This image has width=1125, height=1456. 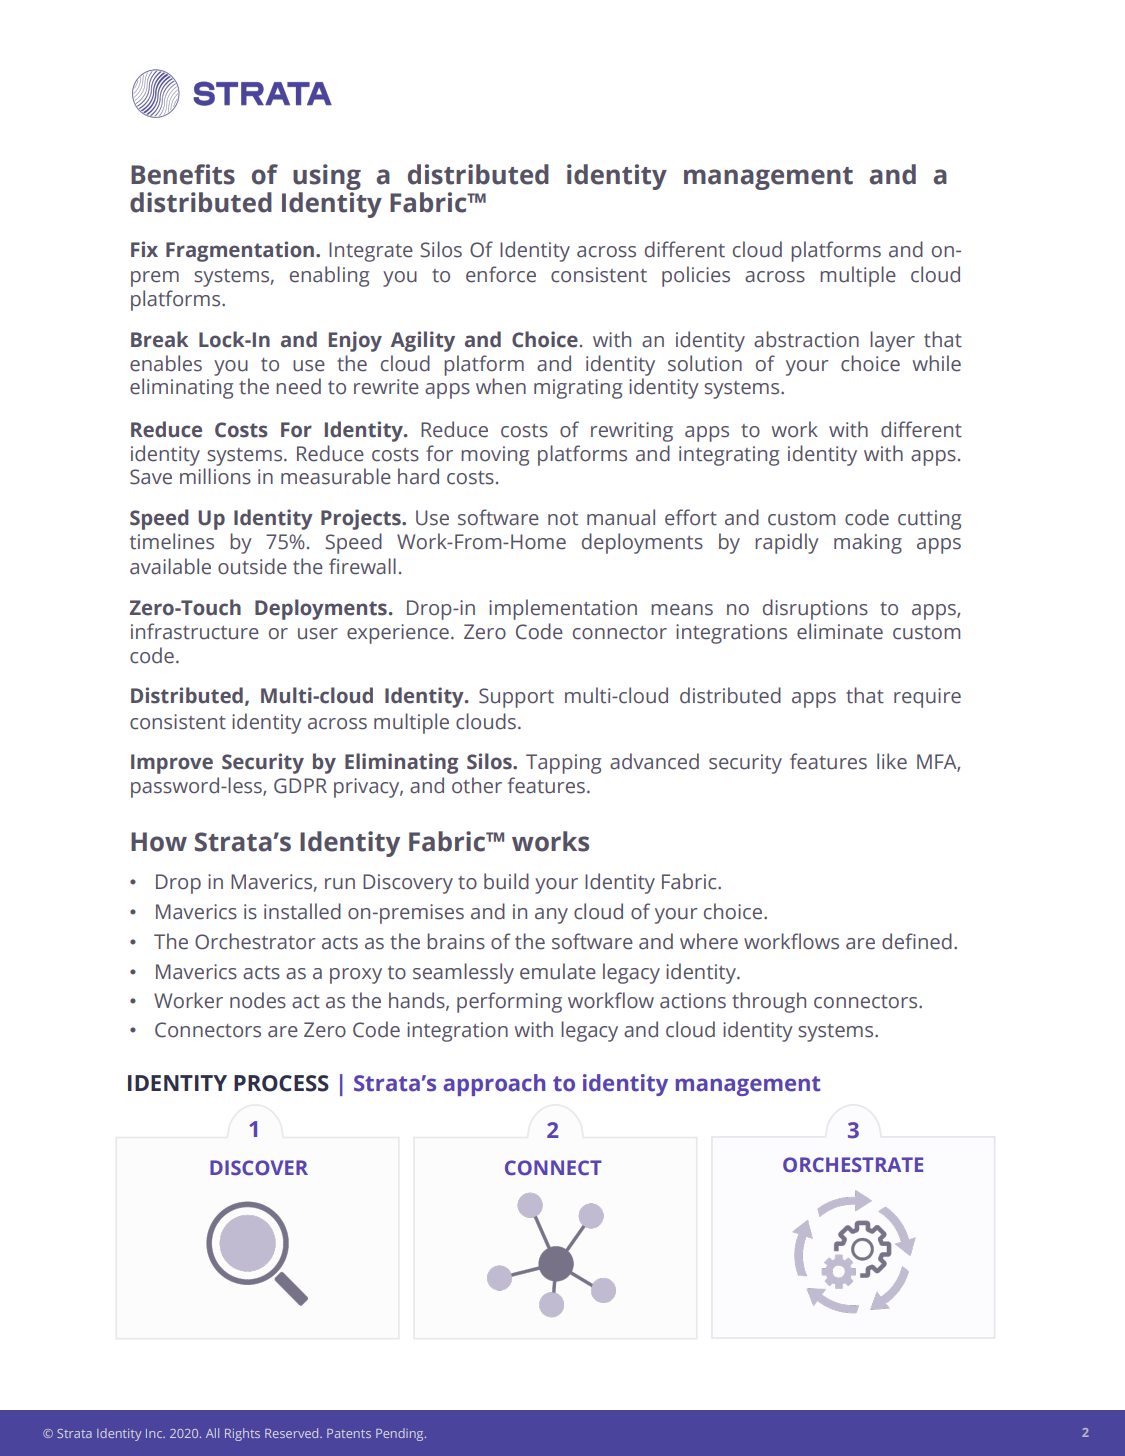 What do you see at coordinates (300, 786) in the image?
I see `GDPR` at bounding box center [300, 786].
